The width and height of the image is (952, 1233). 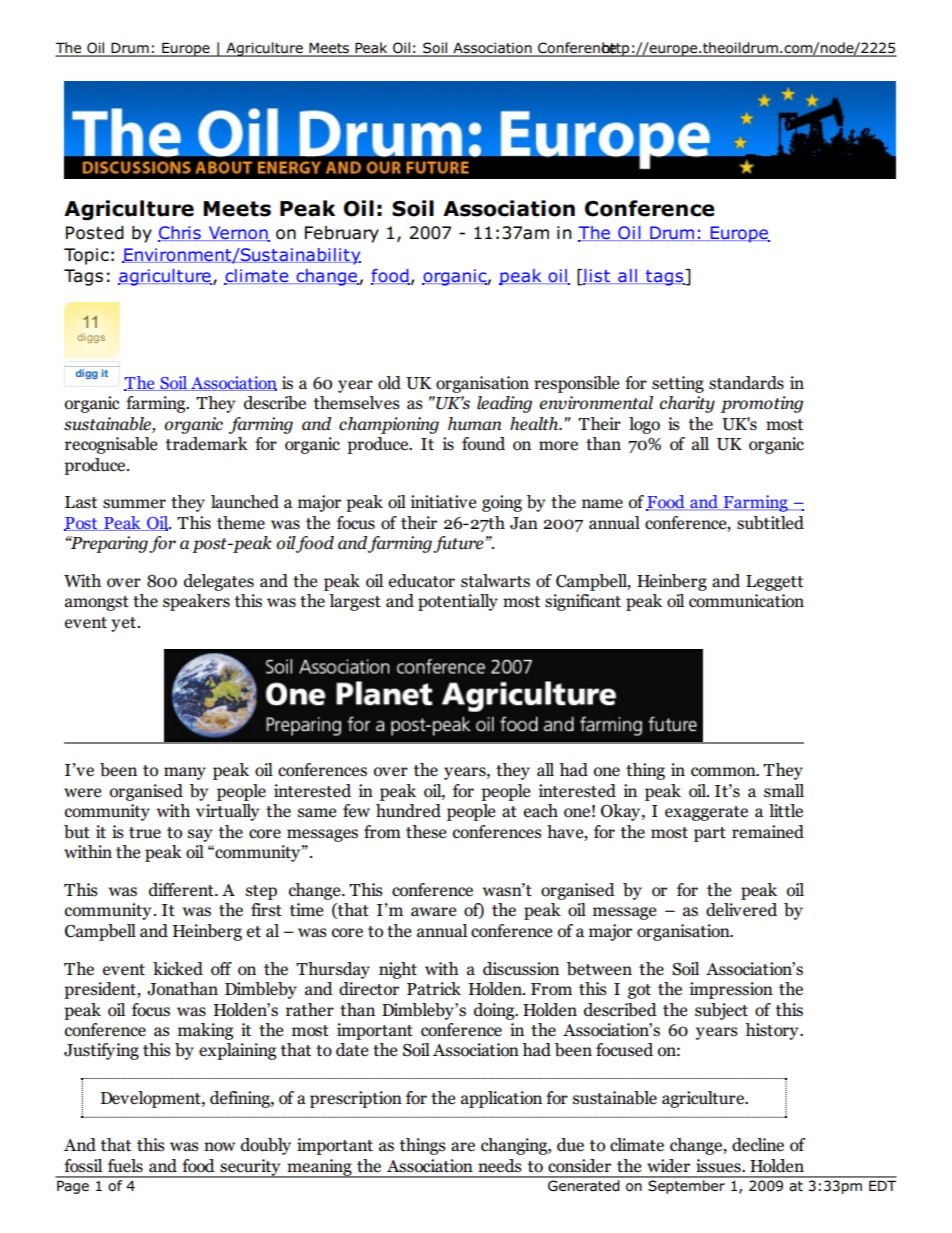 I want to click on summer, so click(x=134, y=504).
